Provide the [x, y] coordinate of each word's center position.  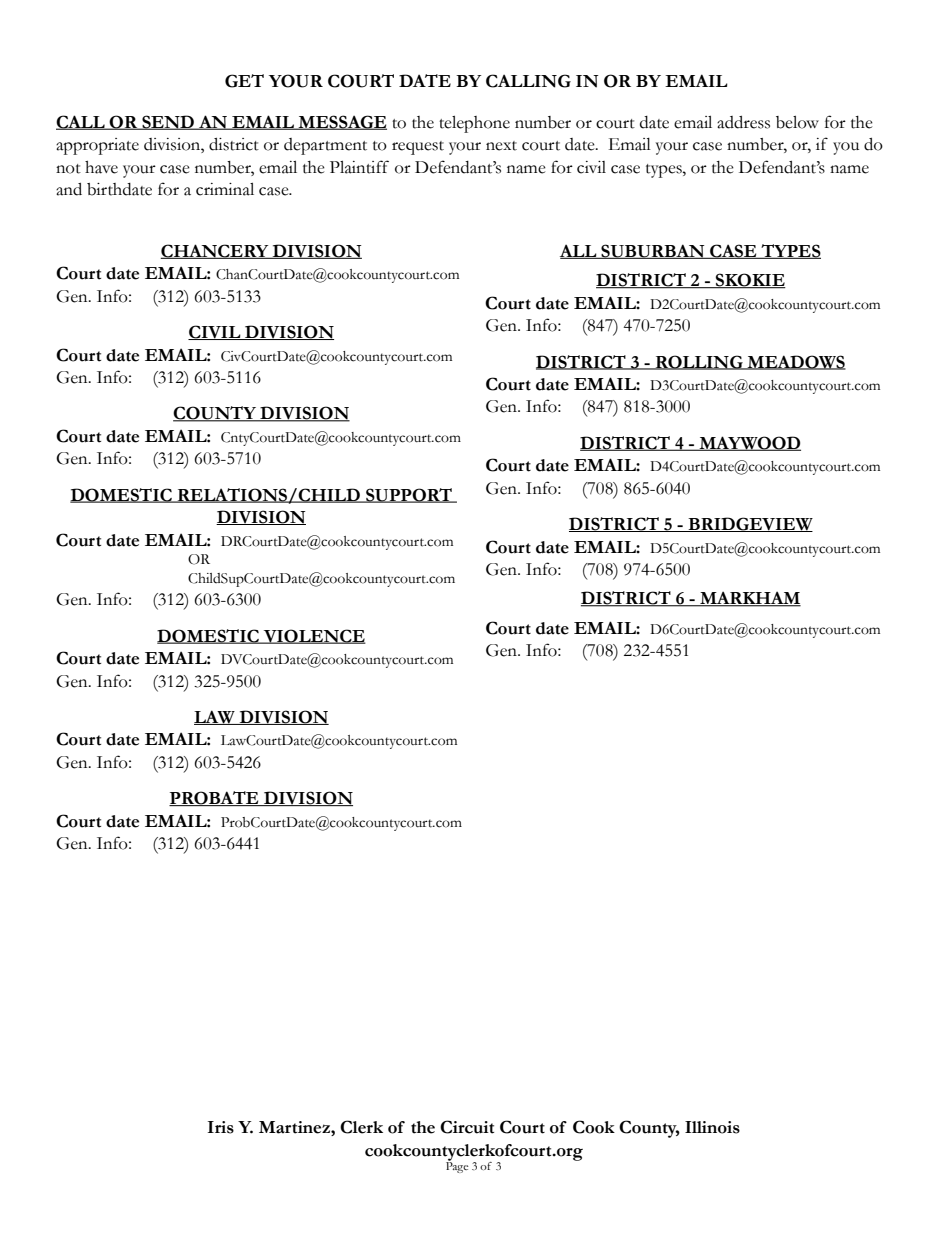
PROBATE [215, 798]
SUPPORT [409, 495]
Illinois [712, 1127]
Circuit [467, 1127]
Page [457, 1166]
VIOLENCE [313, 636]
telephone [474, 124]
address [743, 122]
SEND [168, 122]
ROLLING [699, 362]
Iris [221, 1127]
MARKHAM [749, 599]
